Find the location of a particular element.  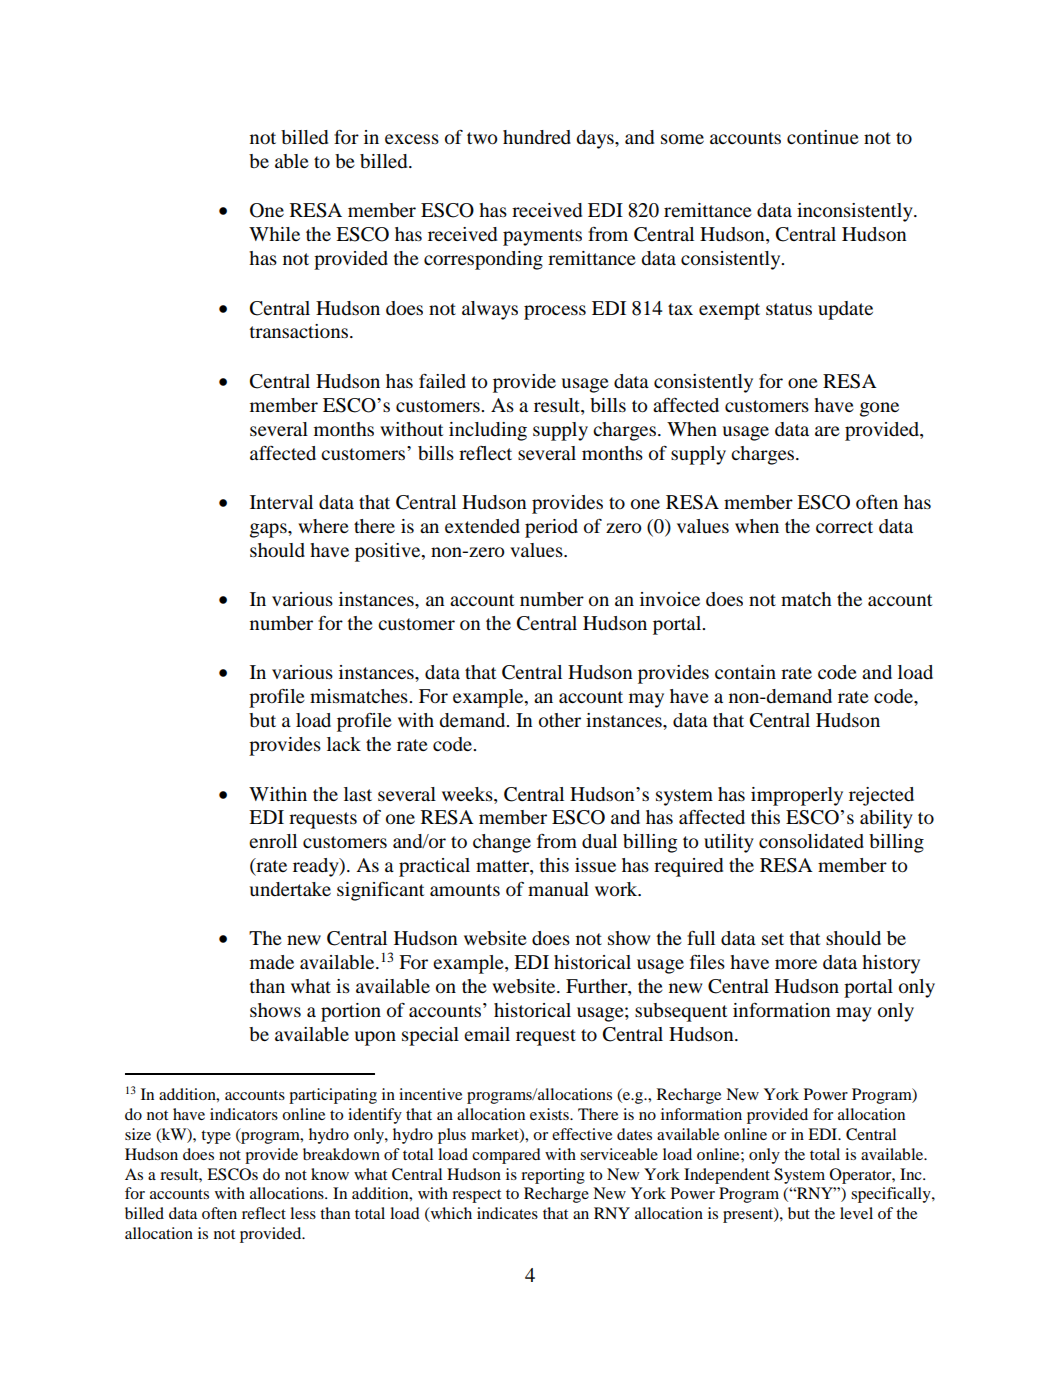

hundred is located at coordinates (537, 137).
